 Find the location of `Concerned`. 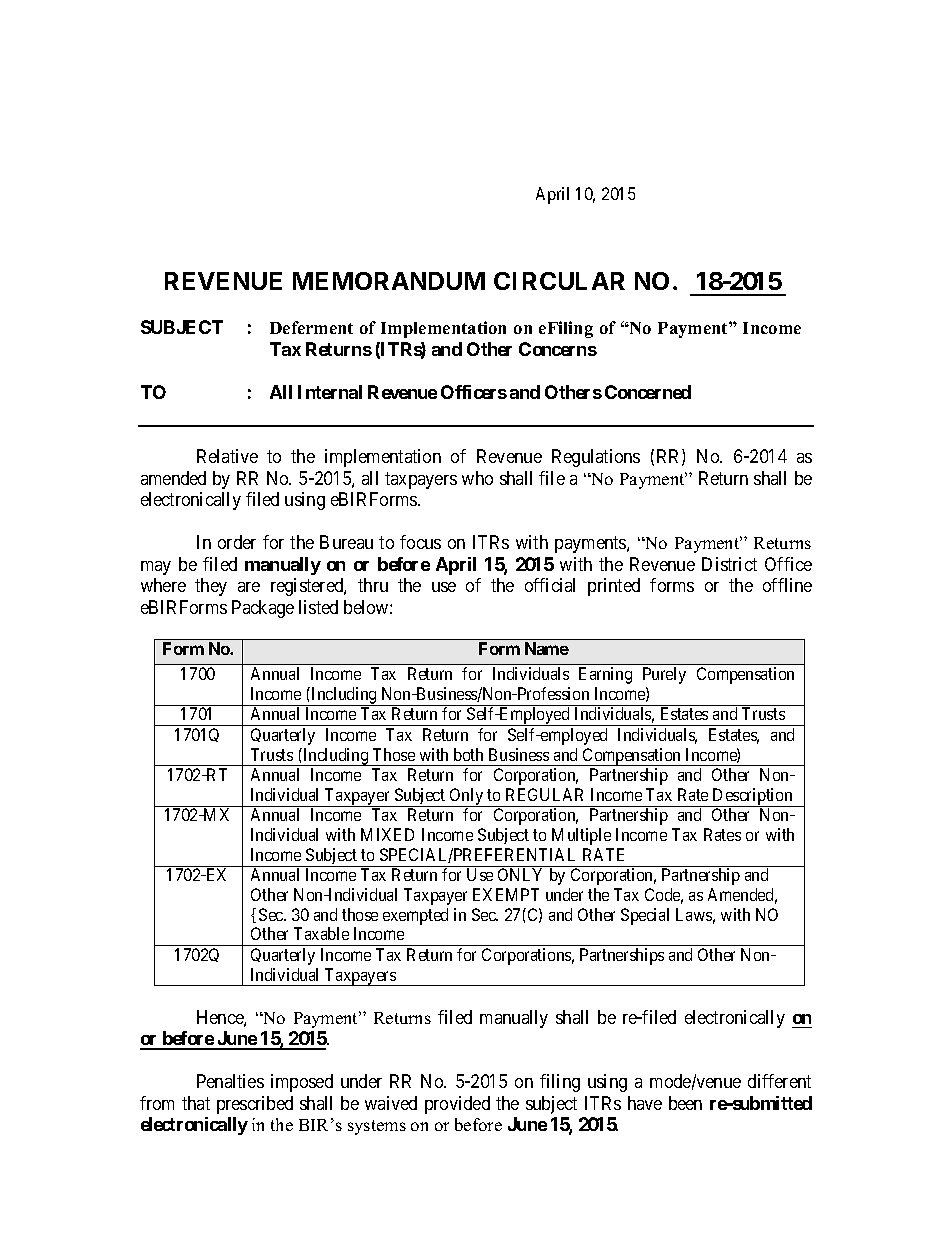

Concerned is located at coordinates (648, 392).
